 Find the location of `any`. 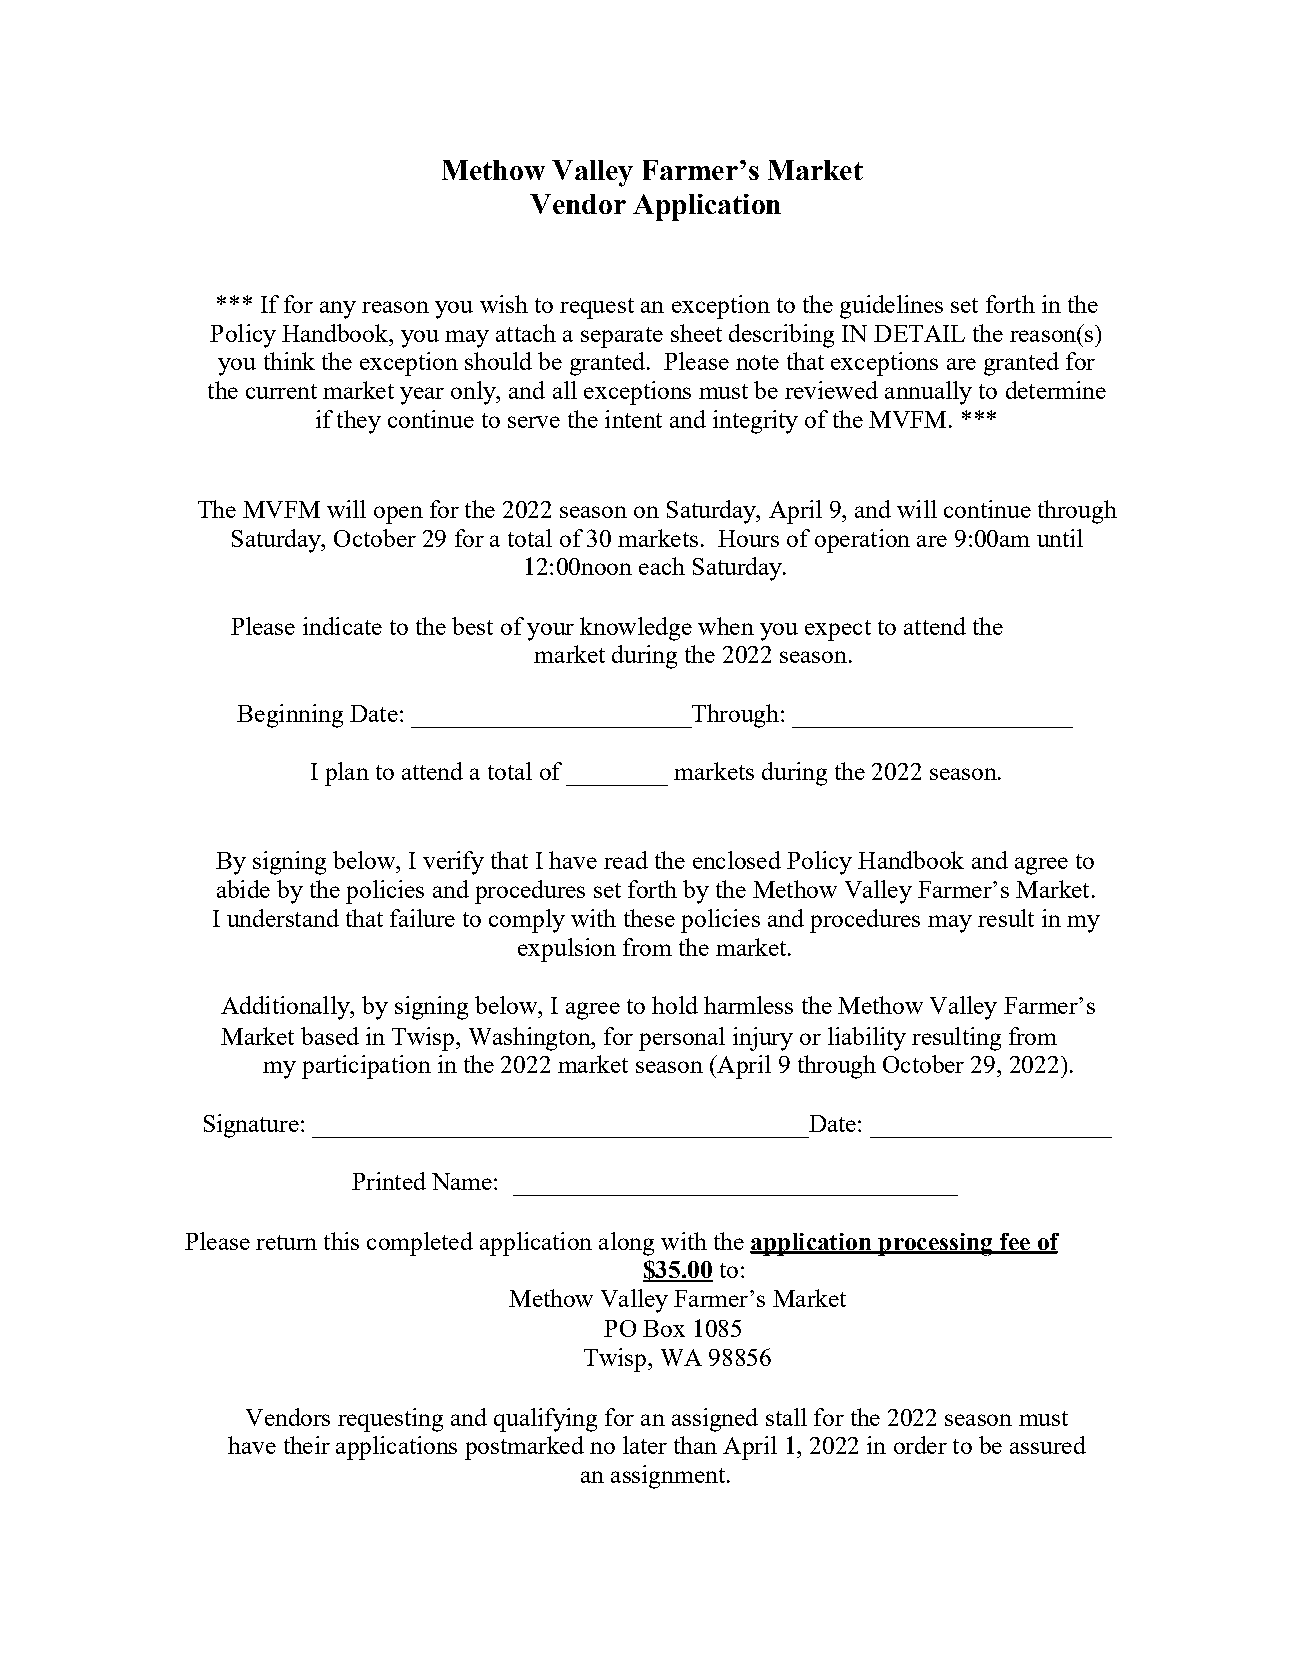

any is located at coordinates (338, 310).
